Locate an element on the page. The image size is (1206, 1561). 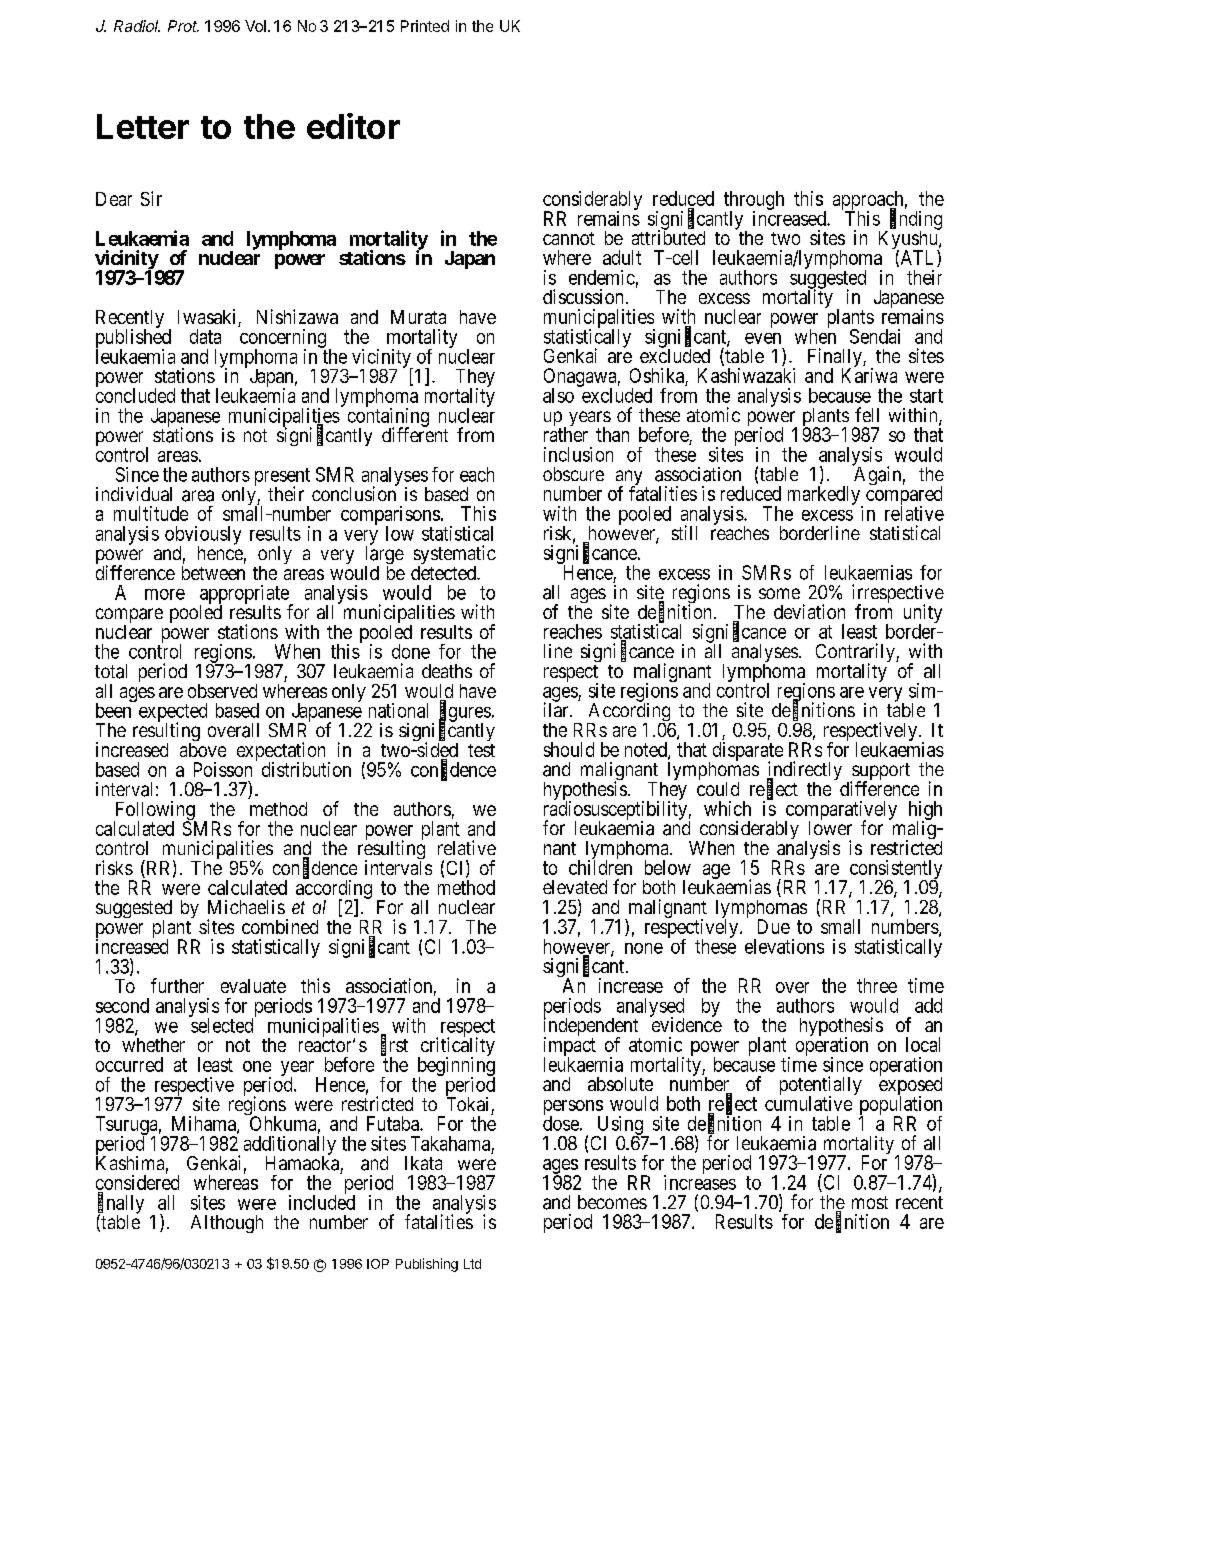
through is located at coordinates (754, 201).
